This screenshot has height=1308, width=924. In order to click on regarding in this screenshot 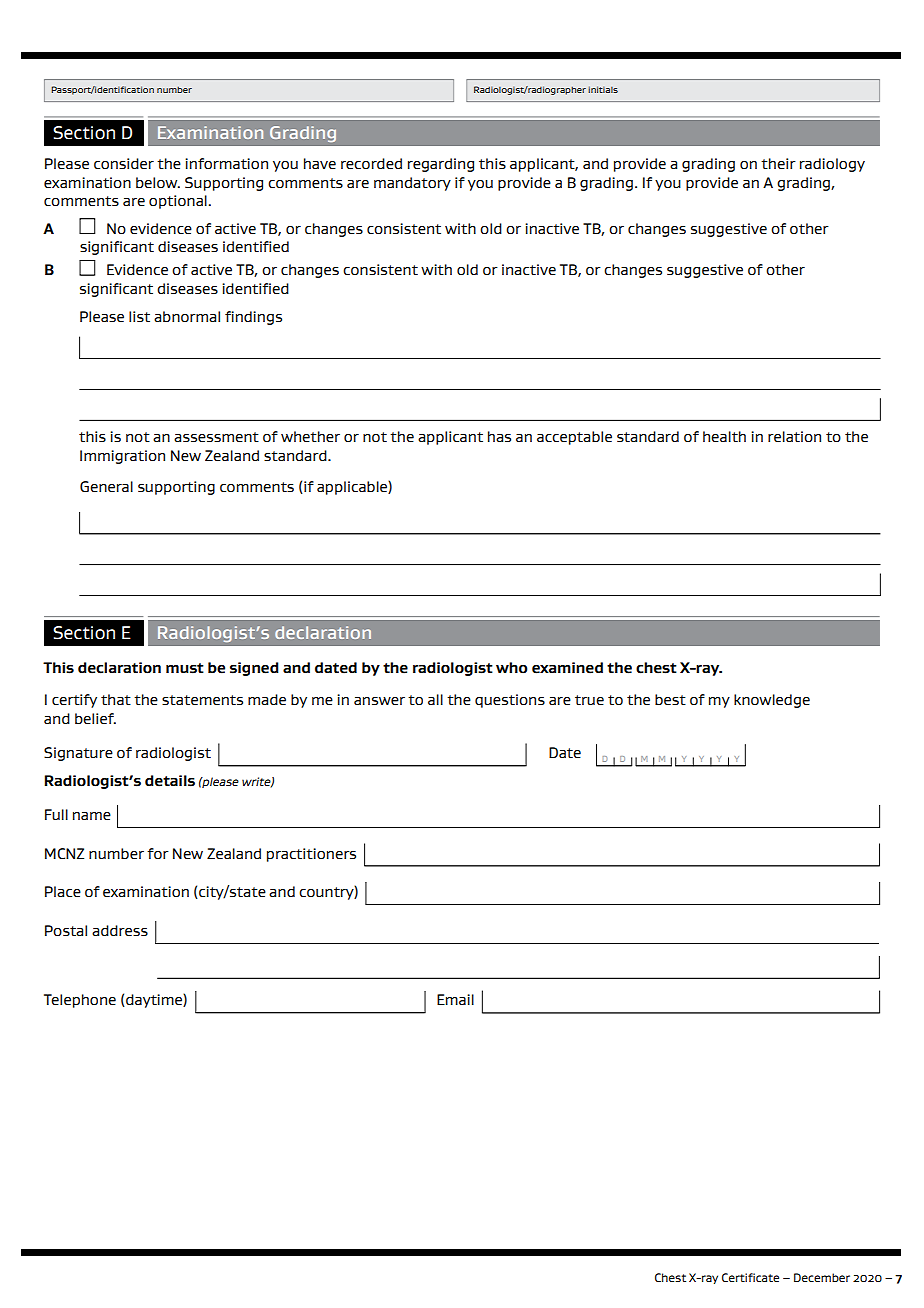, I will do `click(441, 165)`.
